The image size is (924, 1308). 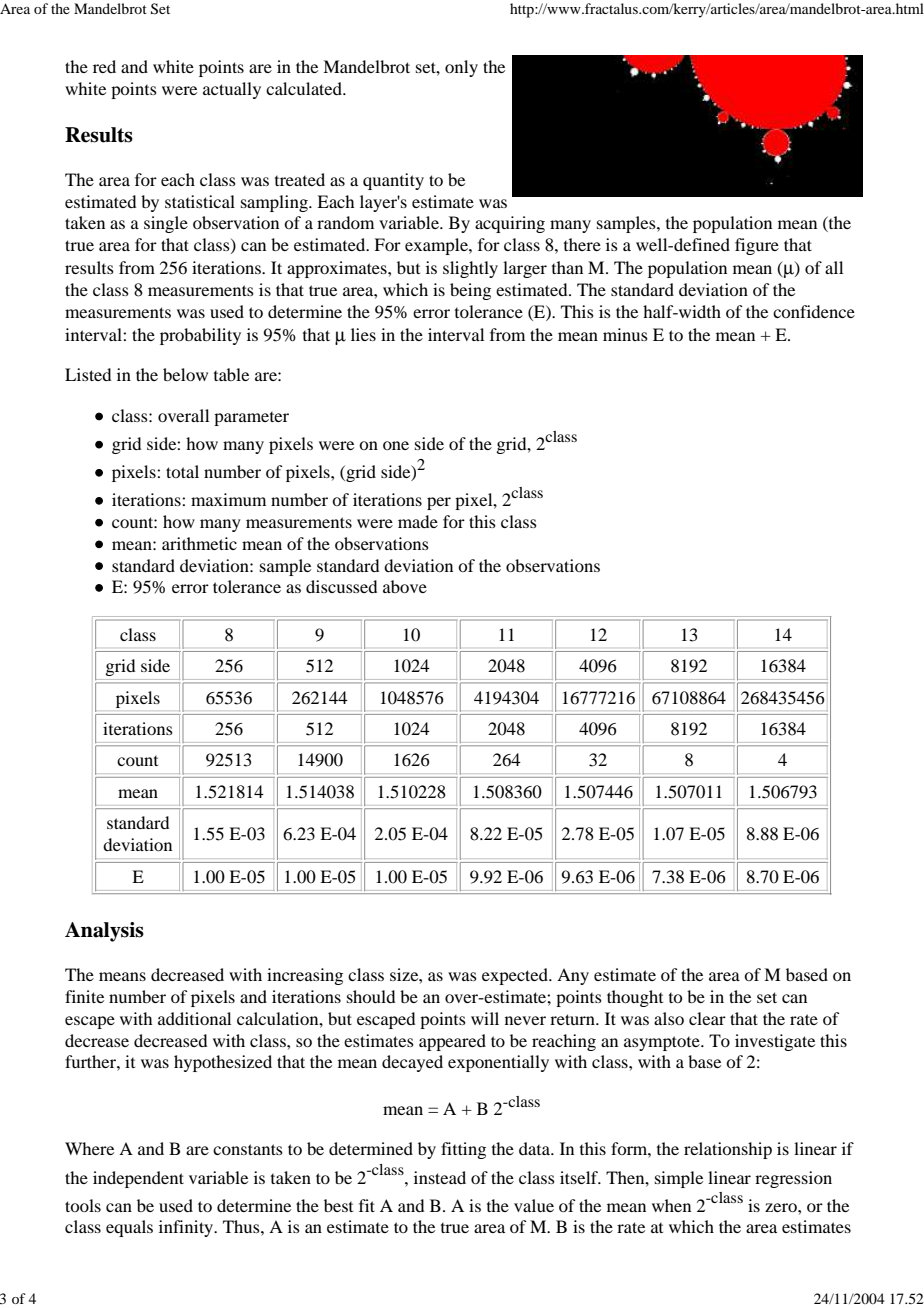 I want to click on per, so click(x=439, y=503).
